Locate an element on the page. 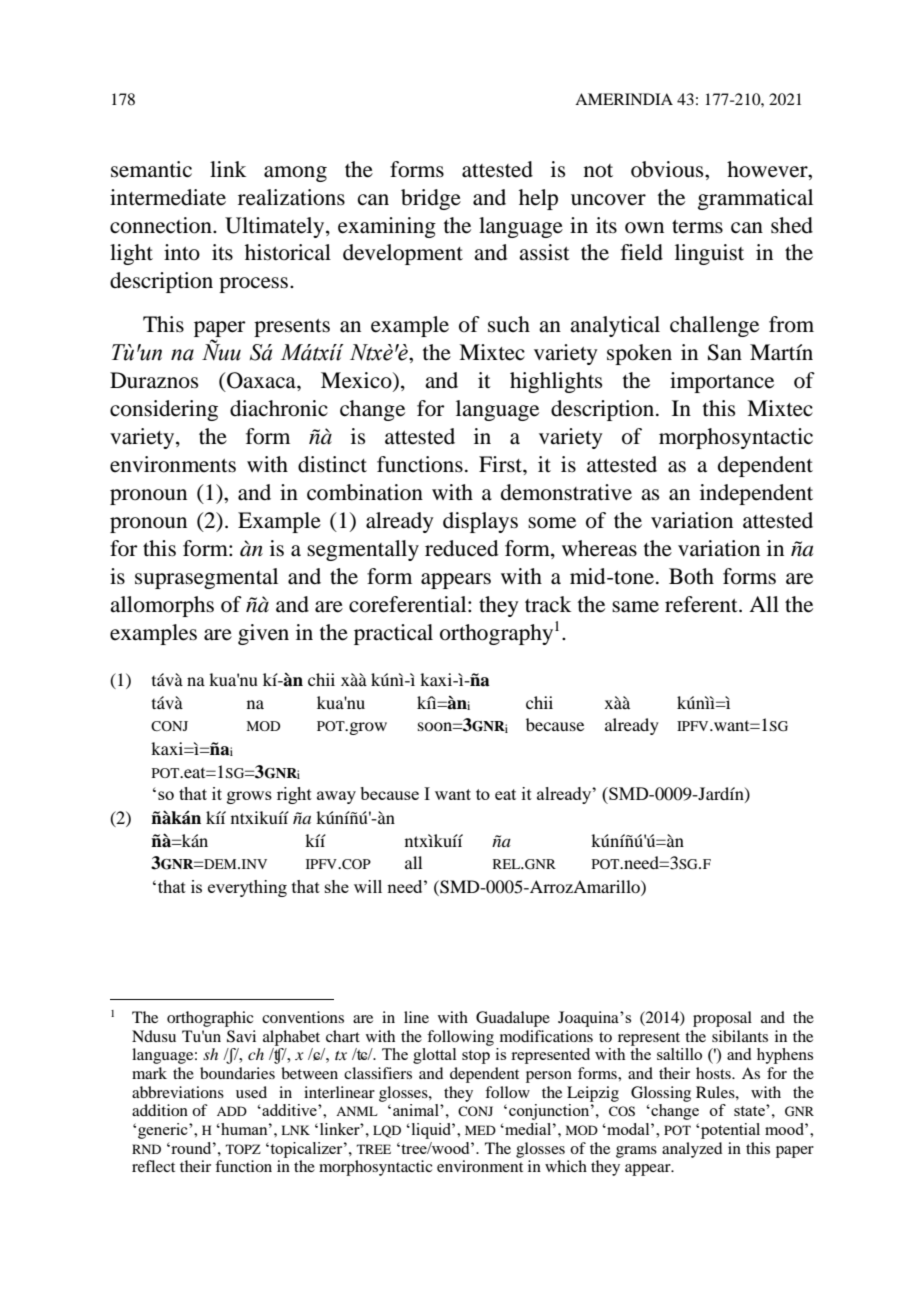  generic is located at coordinates (164, 1131).
